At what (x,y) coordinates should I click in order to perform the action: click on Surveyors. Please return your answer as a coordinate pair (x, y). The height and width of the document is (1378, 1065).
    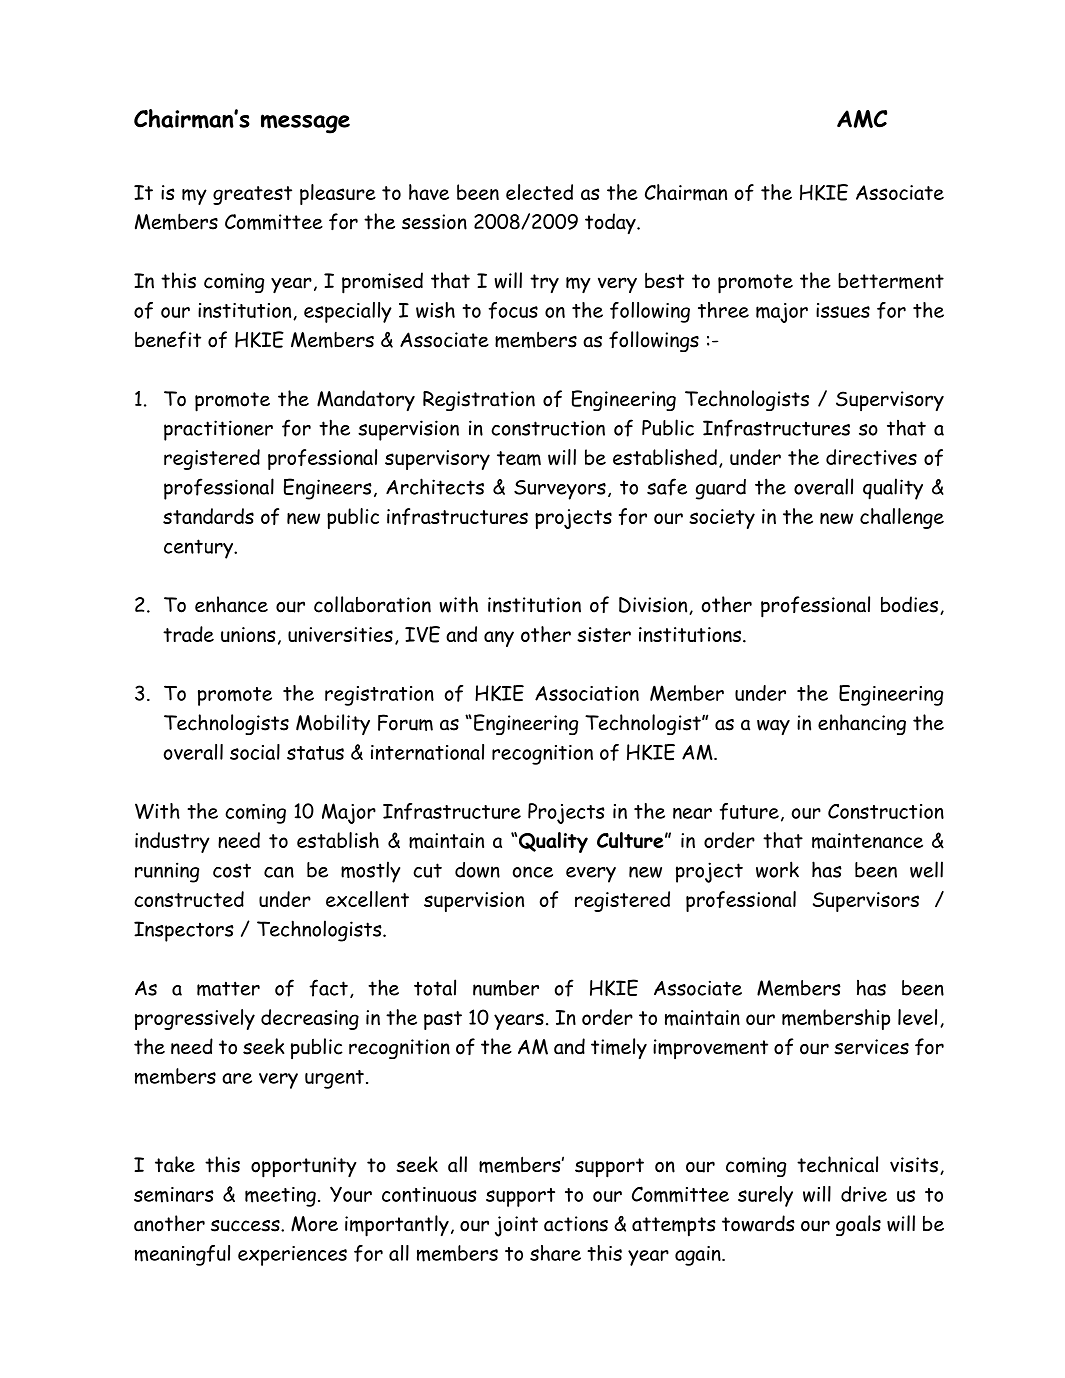
    Looking at the image, I should click on (560, 490).
